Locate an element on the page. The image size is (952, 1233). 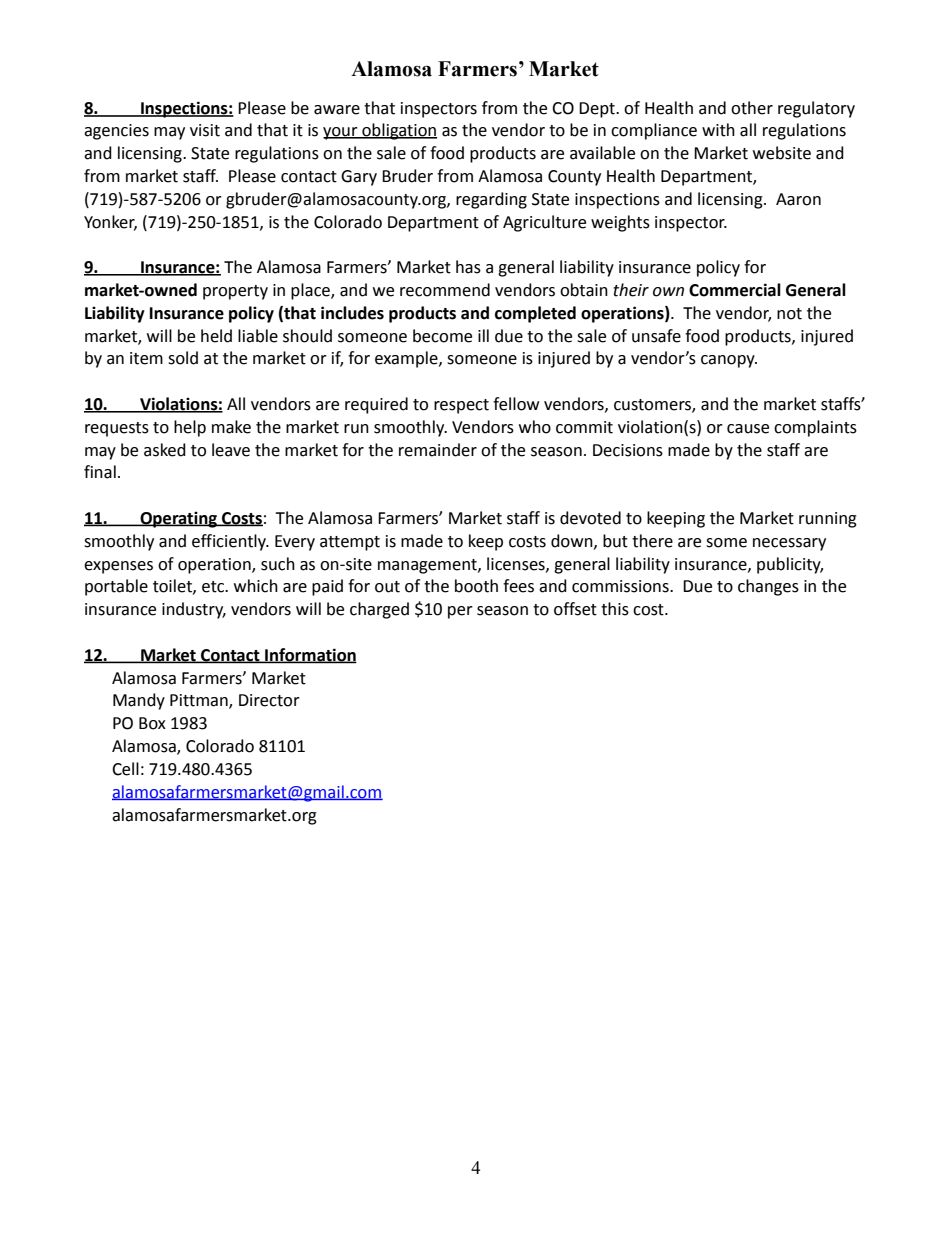
recommend is located at coordinates (445, 290).
